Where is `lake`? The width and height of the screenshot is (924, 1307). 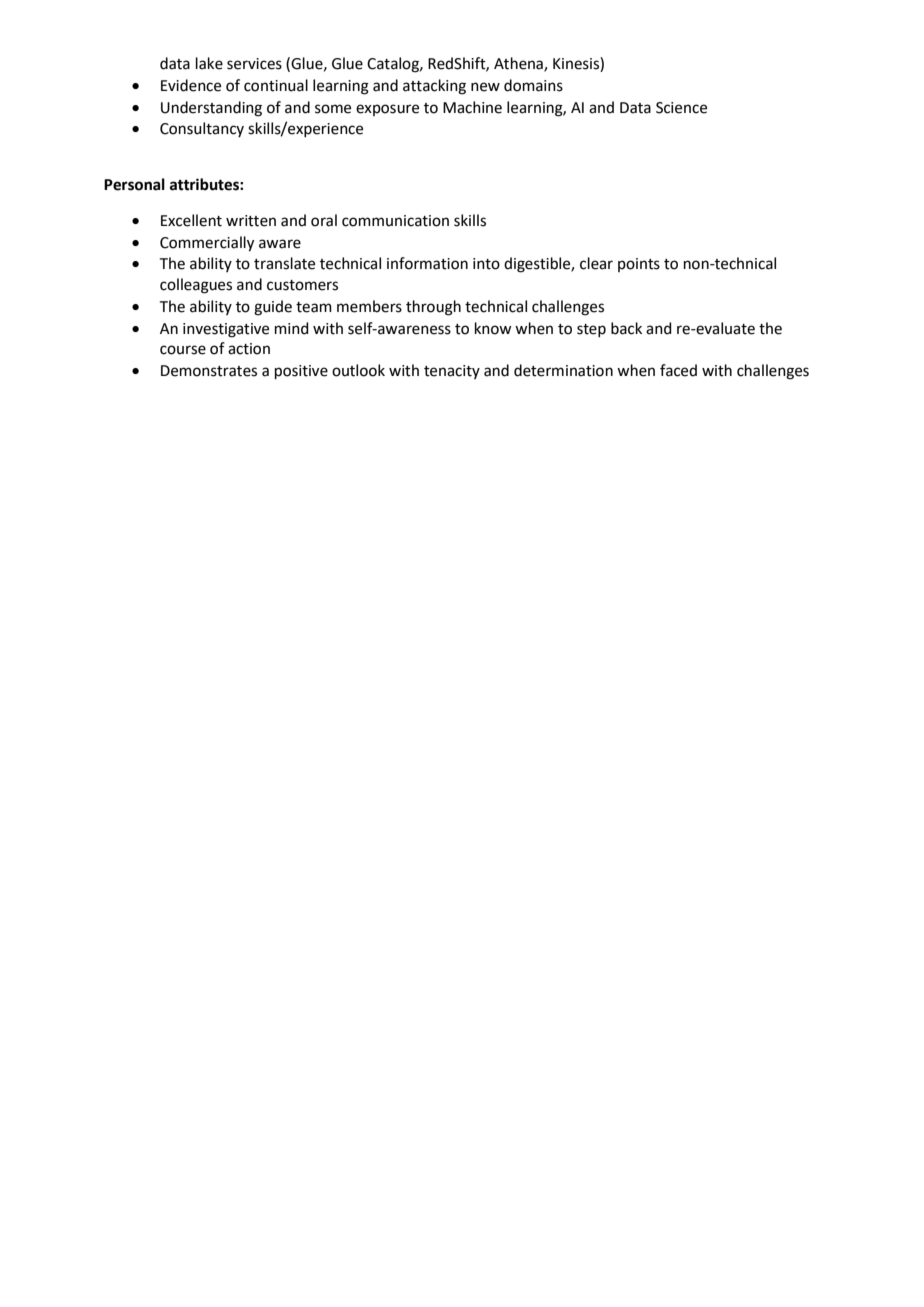
lake is located at coordinates (209, 63).
